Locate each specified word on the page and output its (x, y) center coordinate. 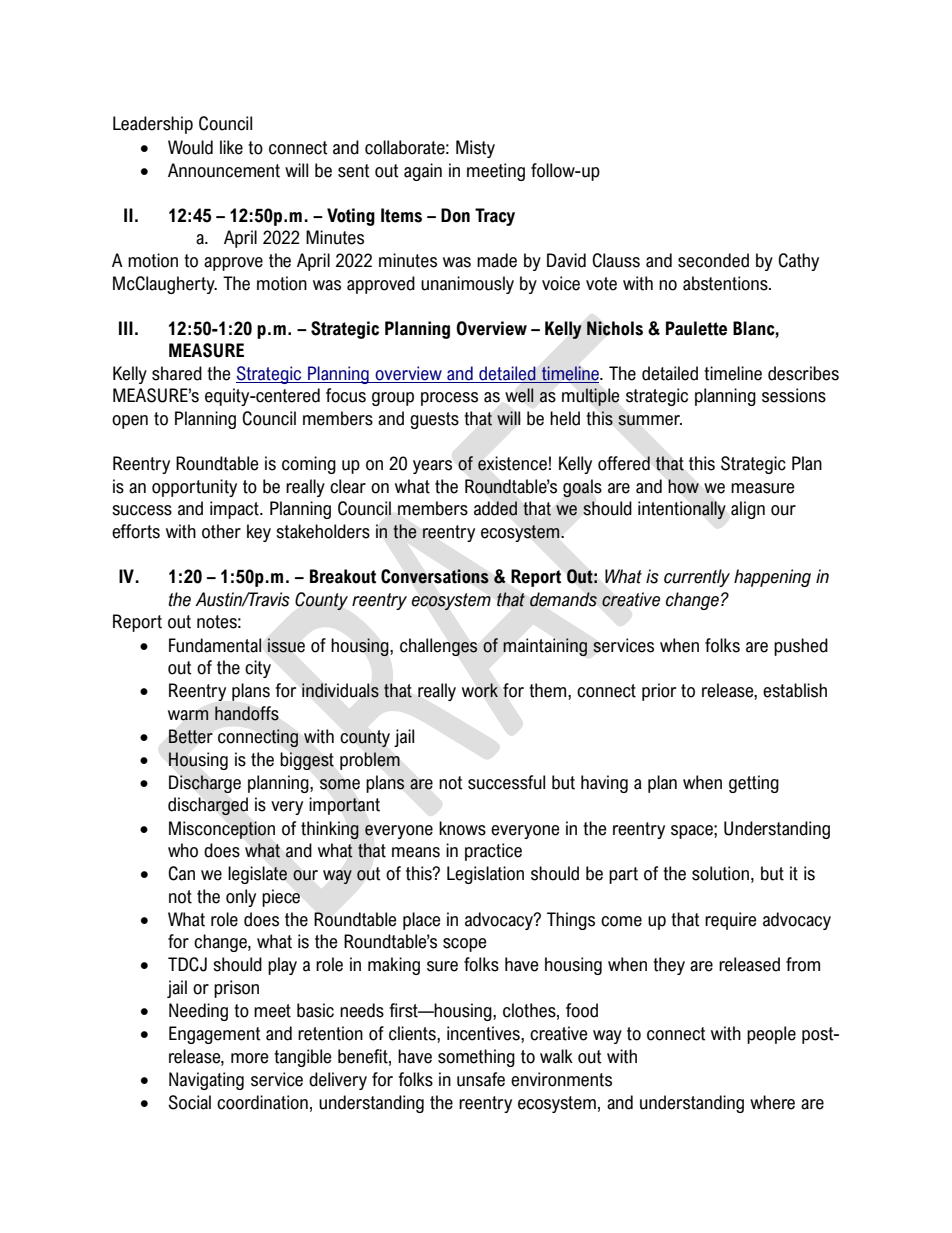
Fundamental (215, 645)
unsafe (481, 1079)
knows (462, 828)
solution (720, 873)
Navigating (206, 1081)
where (772, 1102)
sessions (794, 395)
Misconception (222, 830)
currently (697, 578)
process (449, 399)
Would (190, 147)
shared (177, 373)
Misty (475, 149)
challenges (439, 647)
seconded (713, 260)
